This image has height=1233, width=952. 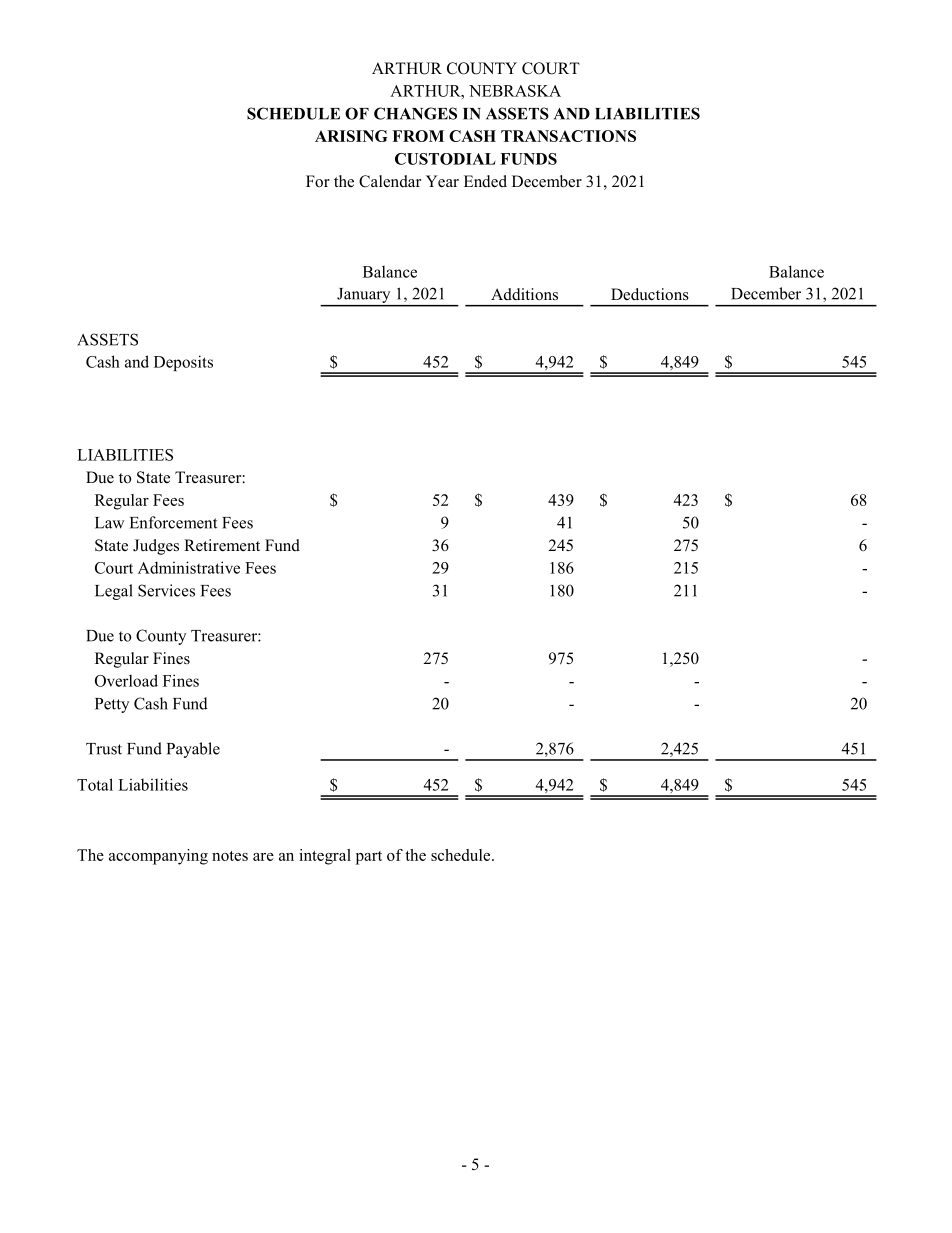 What do you see at coordinates (158, 857) in the image?
I see `accompanying` at bounding box center [158, 857].
